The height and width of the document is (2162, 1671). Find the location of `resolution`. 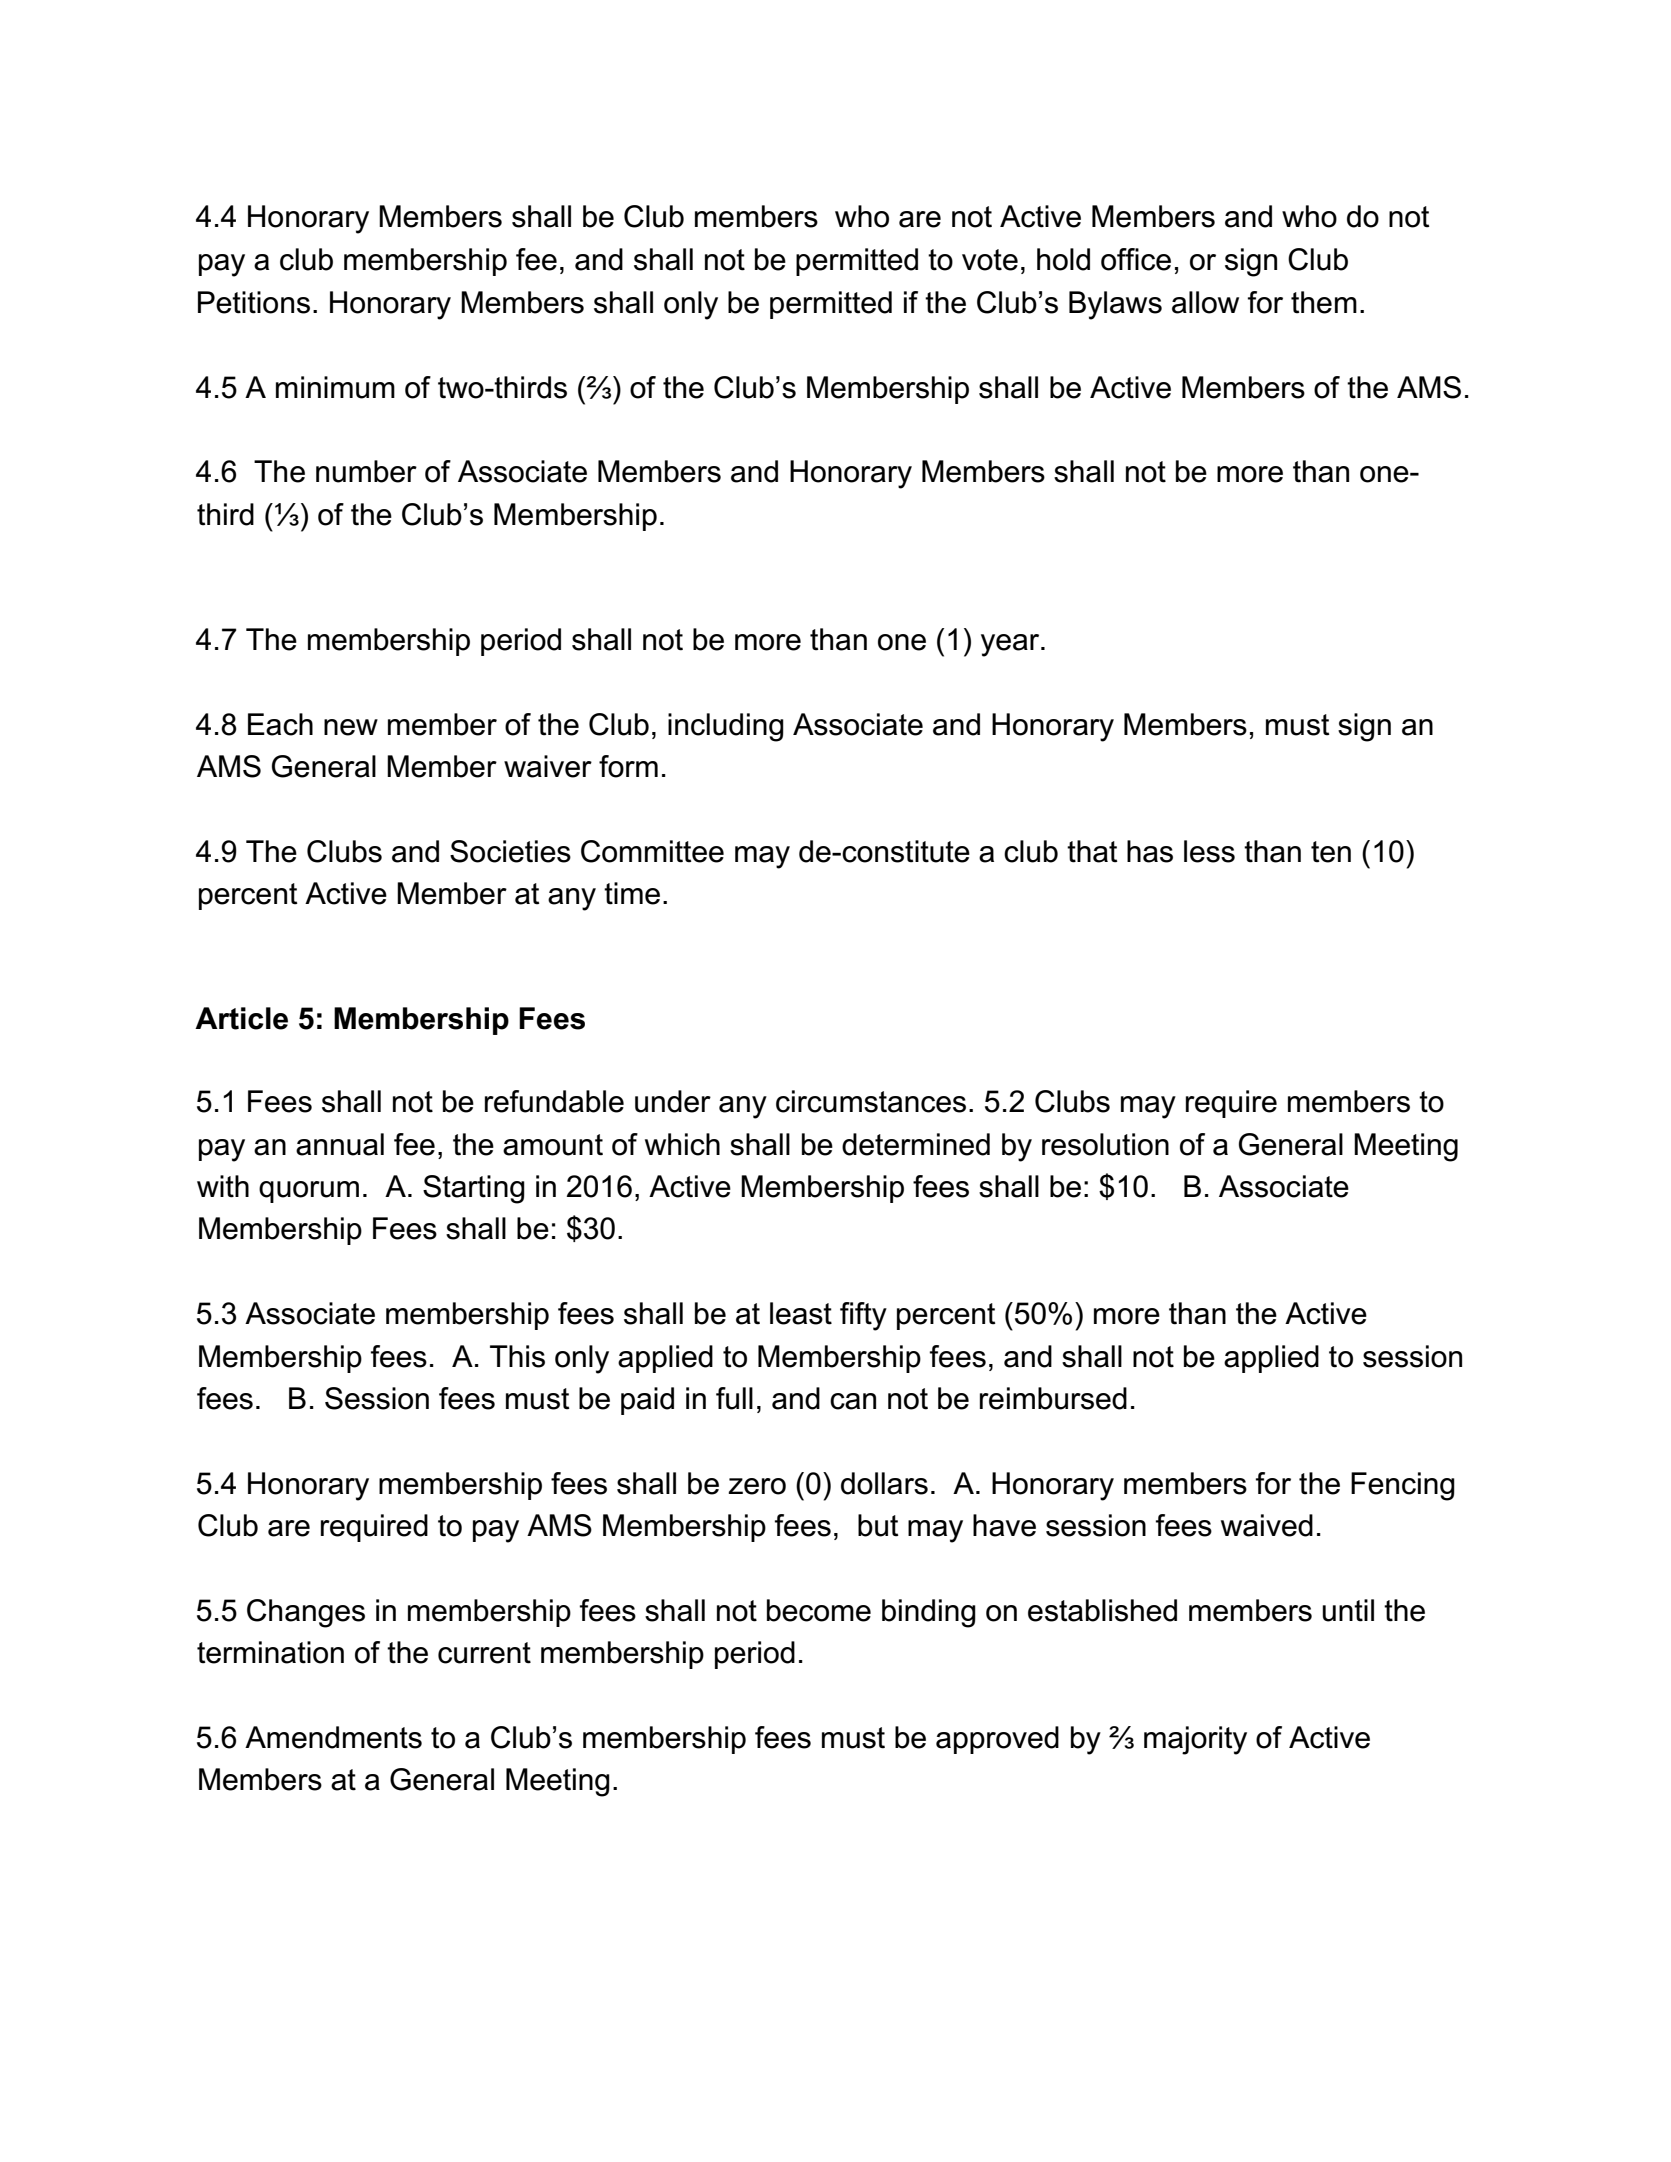

resolution is located at coordinates (1105, 1144).
